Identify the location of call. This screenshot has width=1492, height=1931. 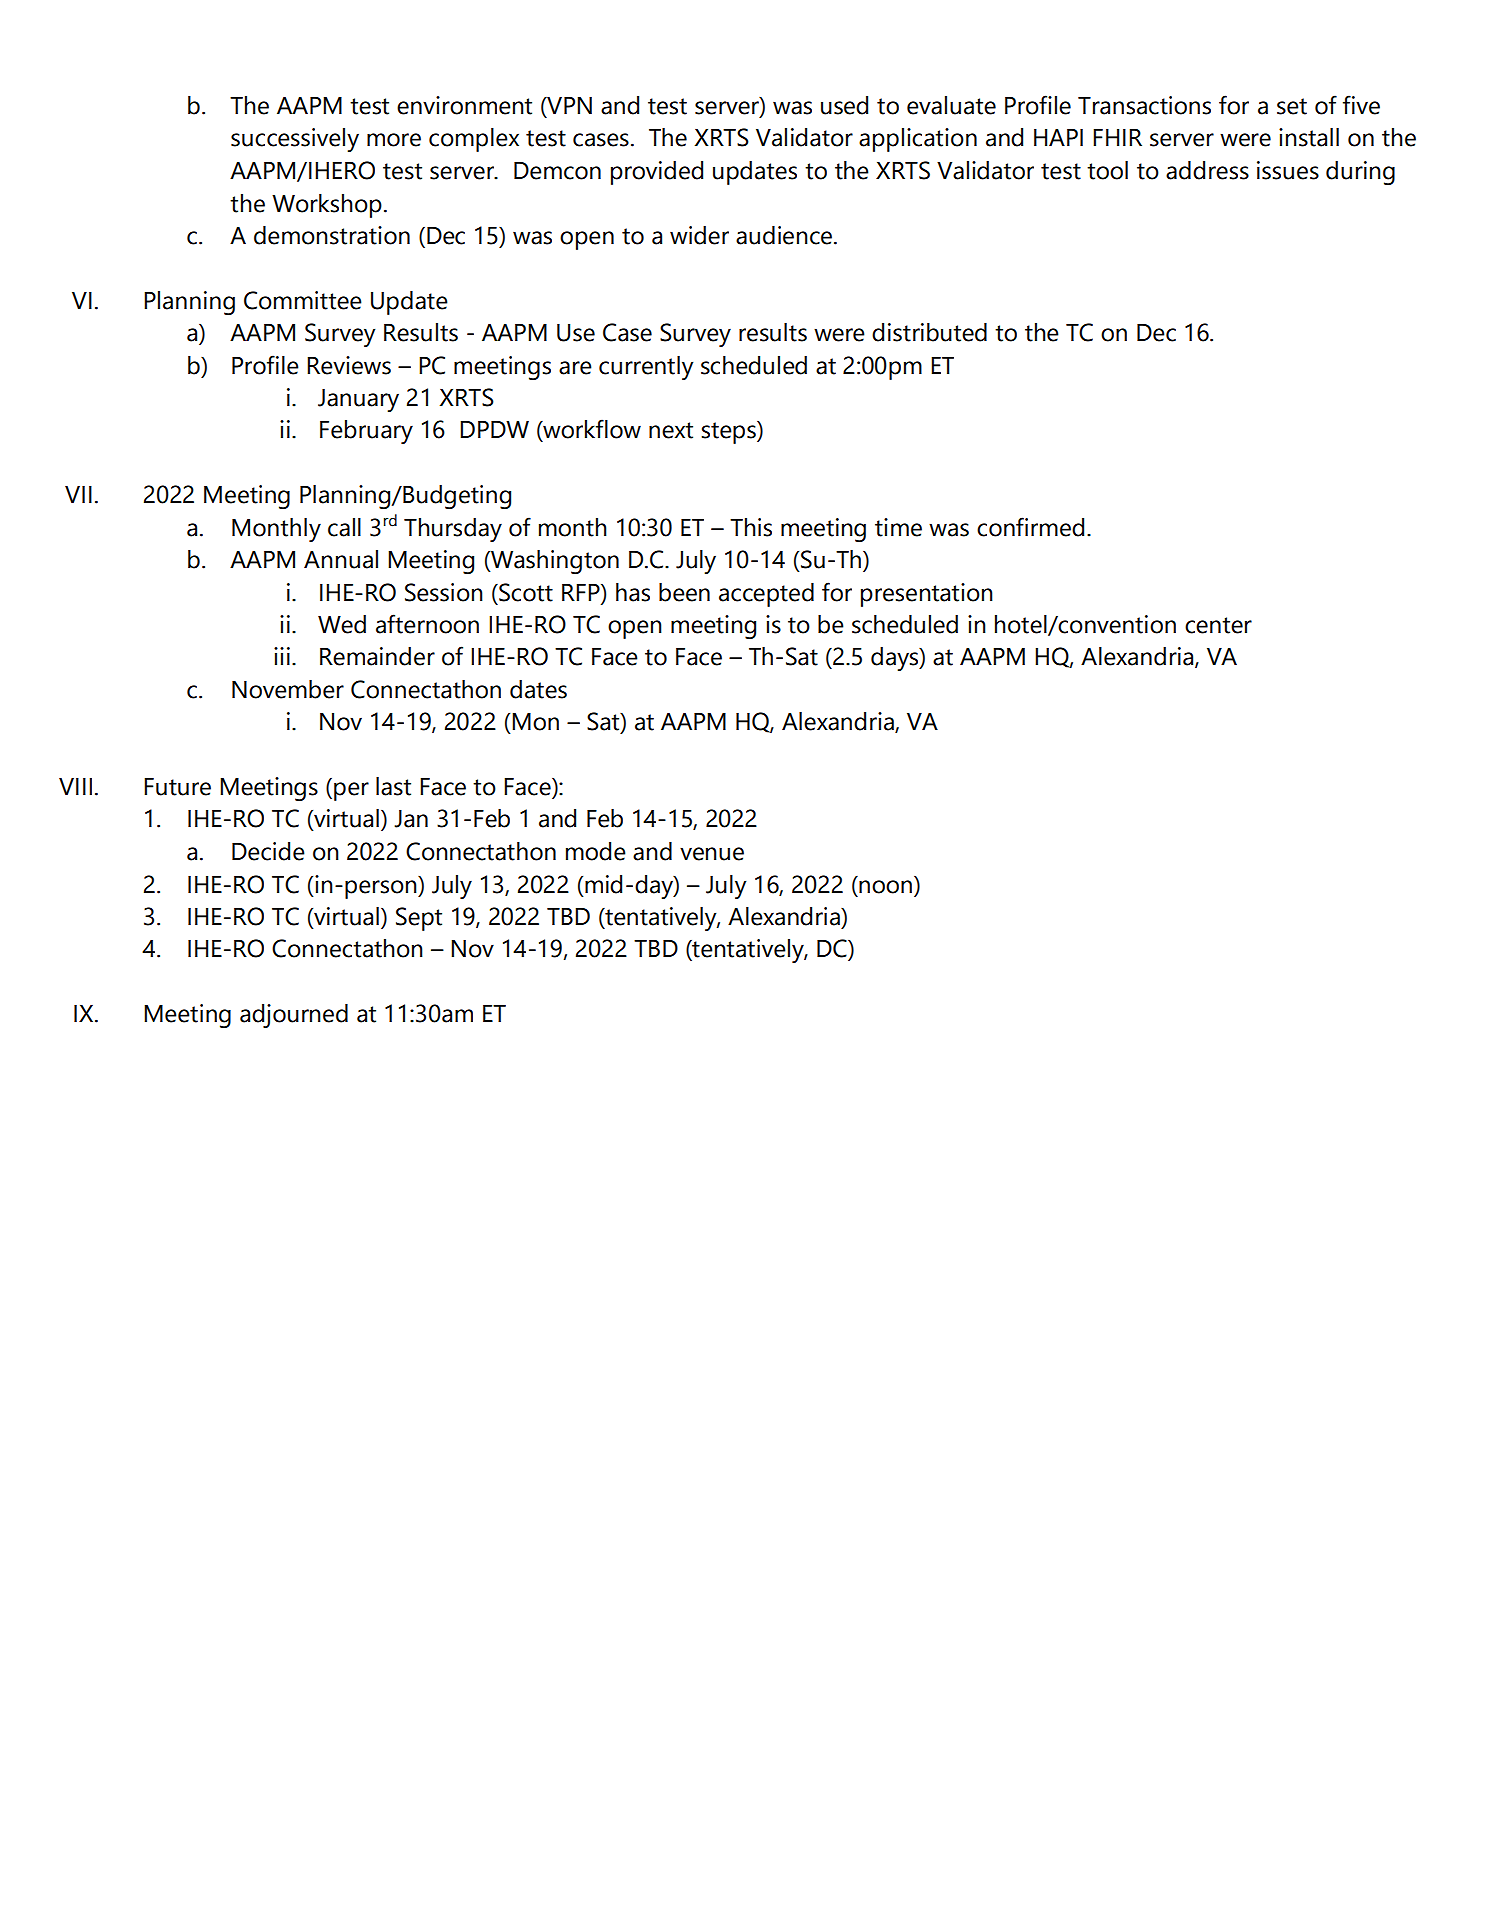
(344, 527).
